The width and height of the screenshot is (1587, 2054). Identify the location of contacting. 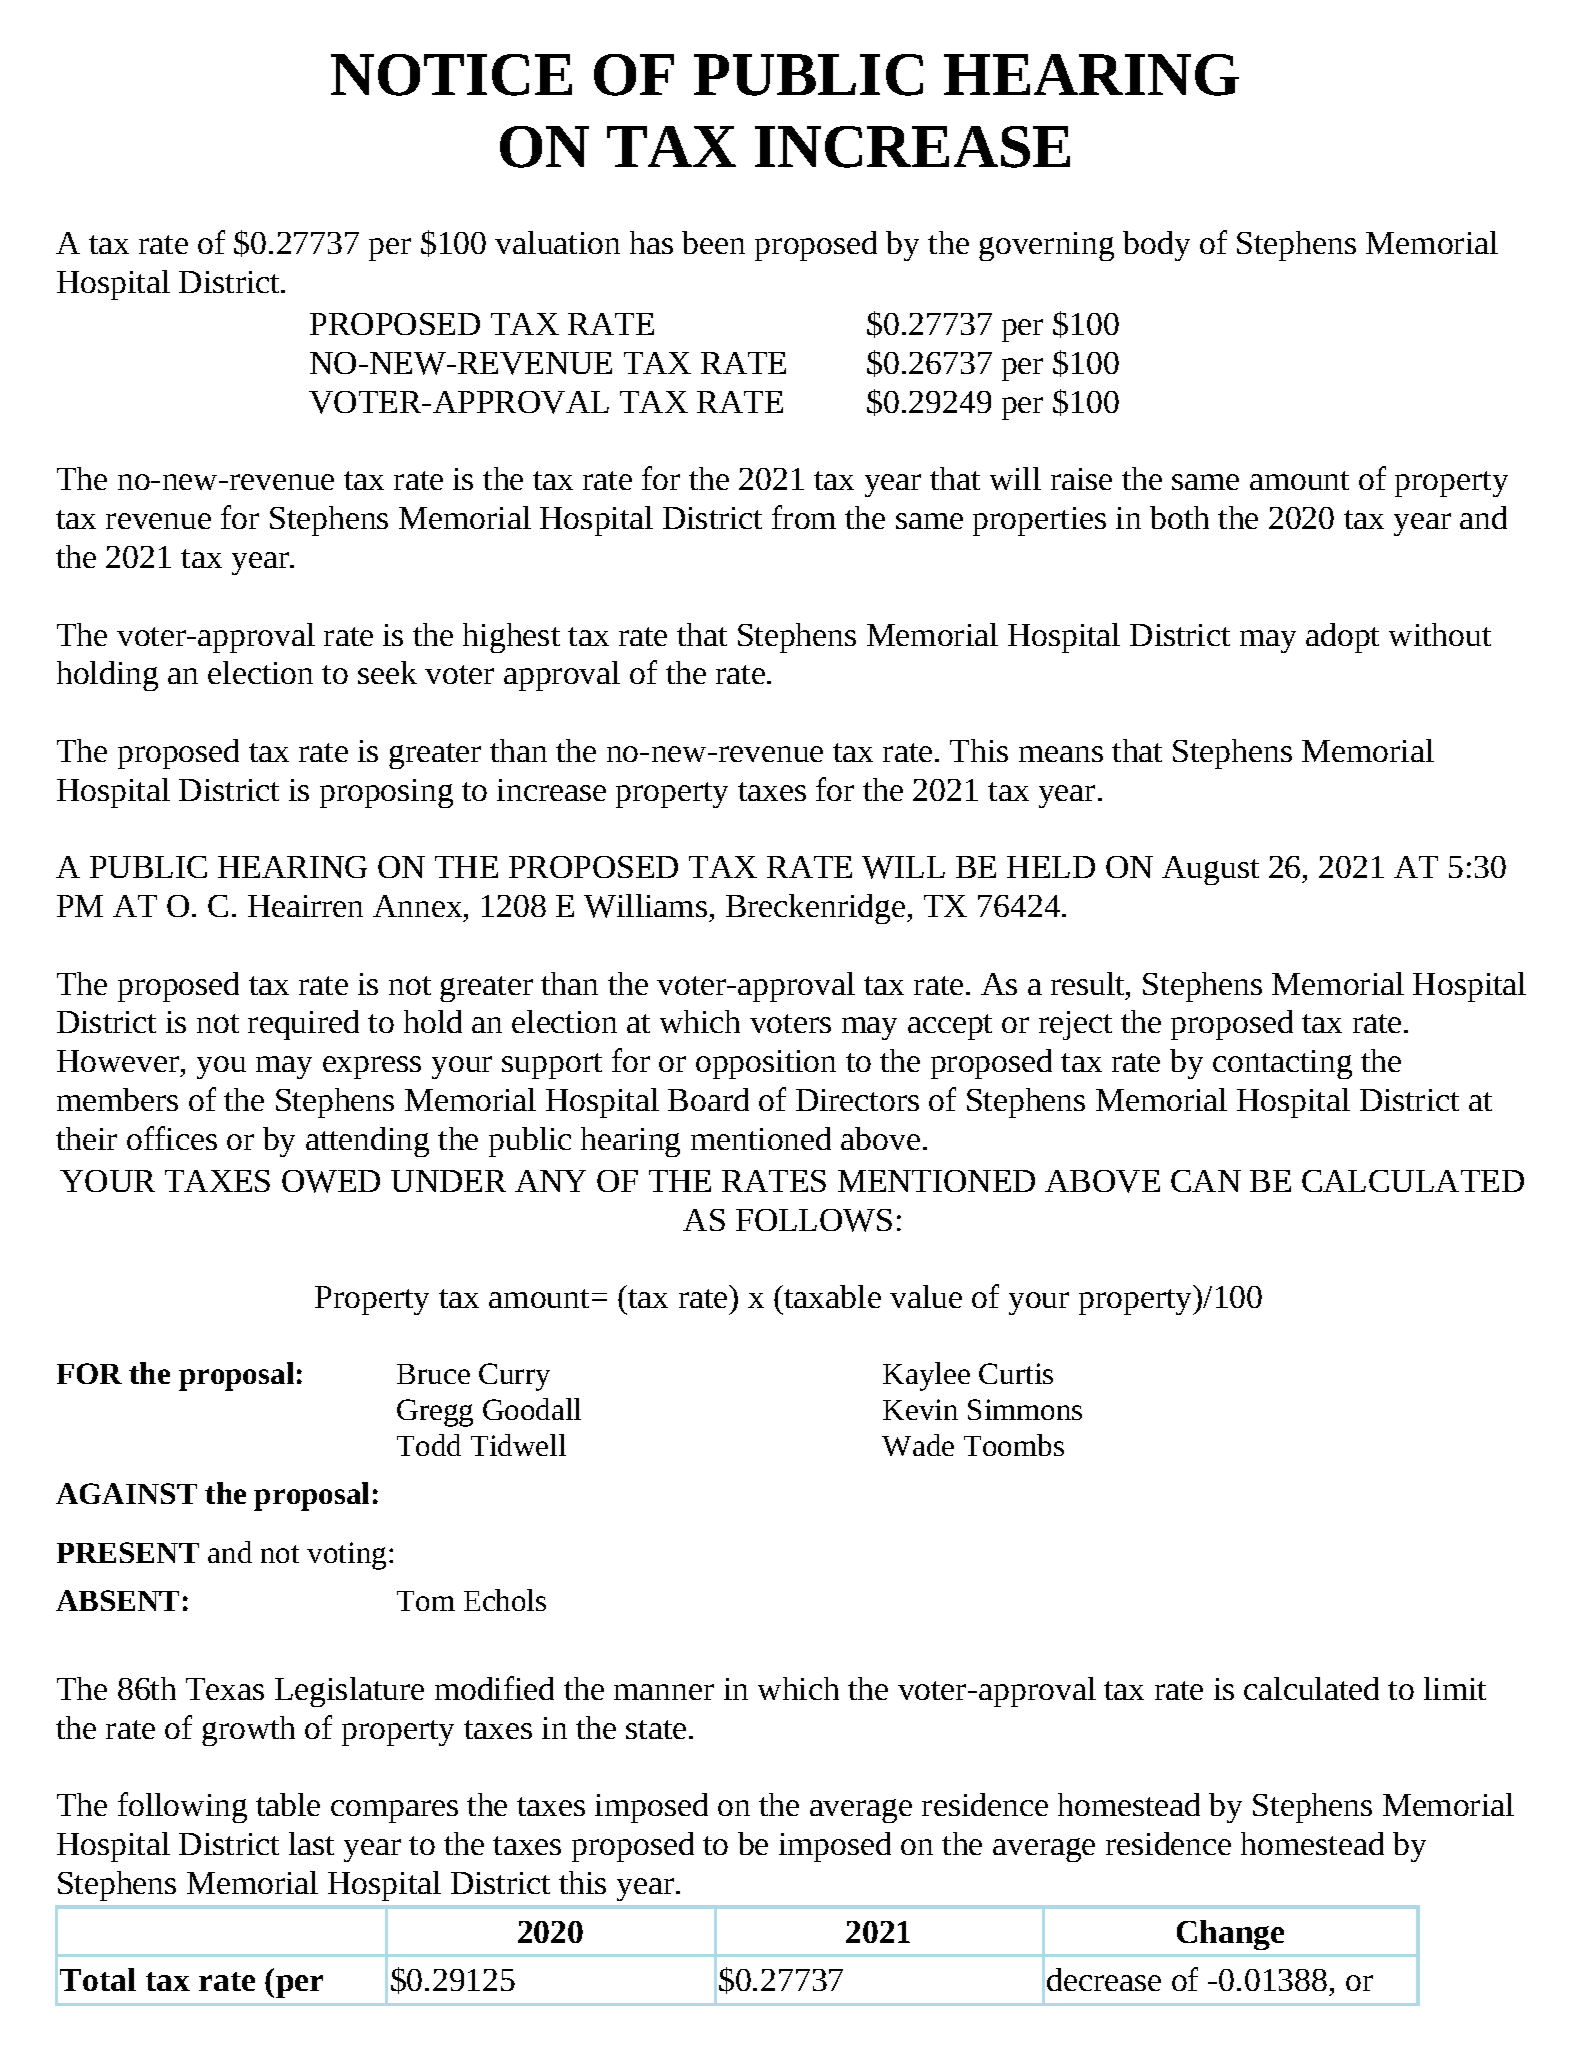
(1282, 1064).
